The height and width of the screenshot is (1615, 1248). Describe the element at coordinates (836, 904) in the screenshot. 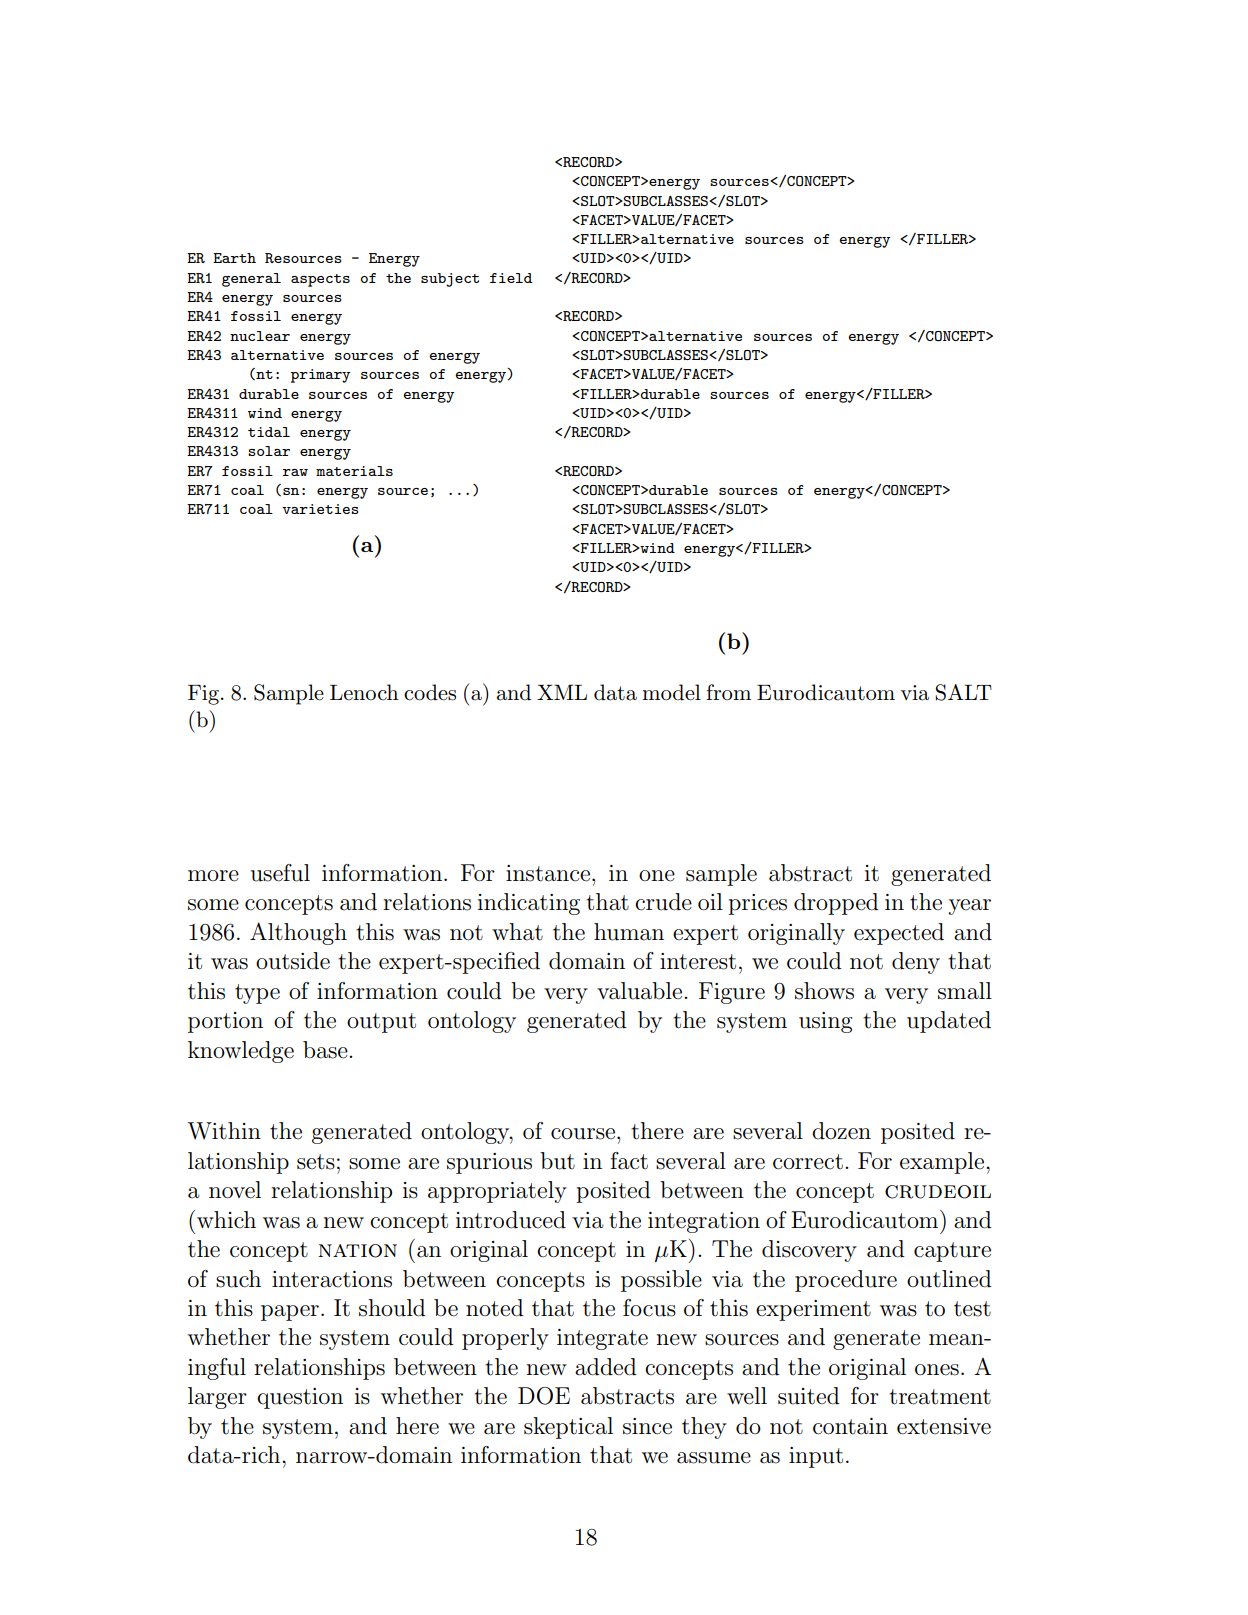

I see `dropped` at that location.
